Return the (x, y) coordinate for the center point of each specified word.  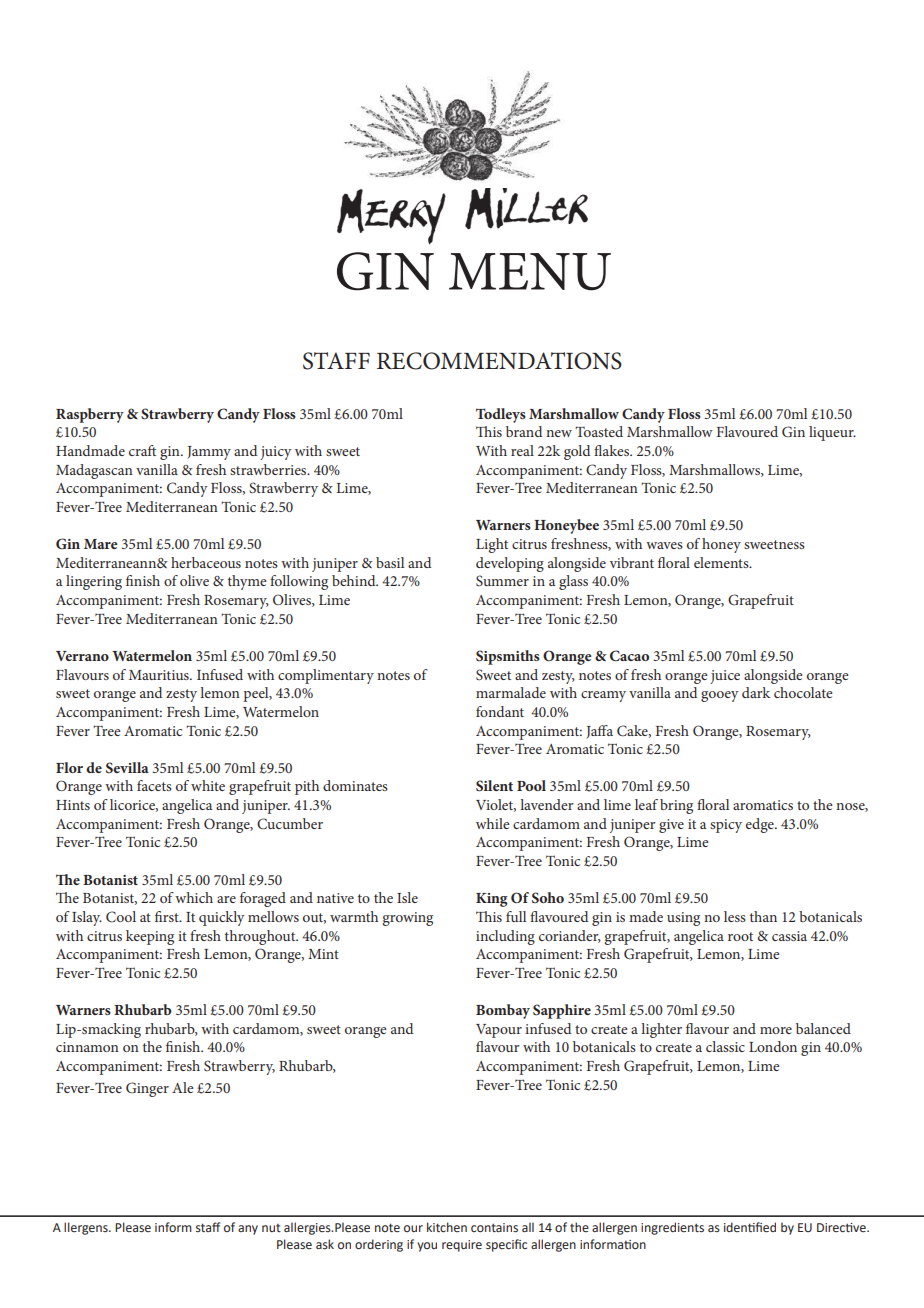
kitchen (447, 1227)
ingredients (672, 1228)
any (248, 1230)
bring (676, 806)
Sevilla (127, 768)
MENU (530, 272)
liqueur (832, 433)
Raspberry (90, 415)
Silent (494, 786)
